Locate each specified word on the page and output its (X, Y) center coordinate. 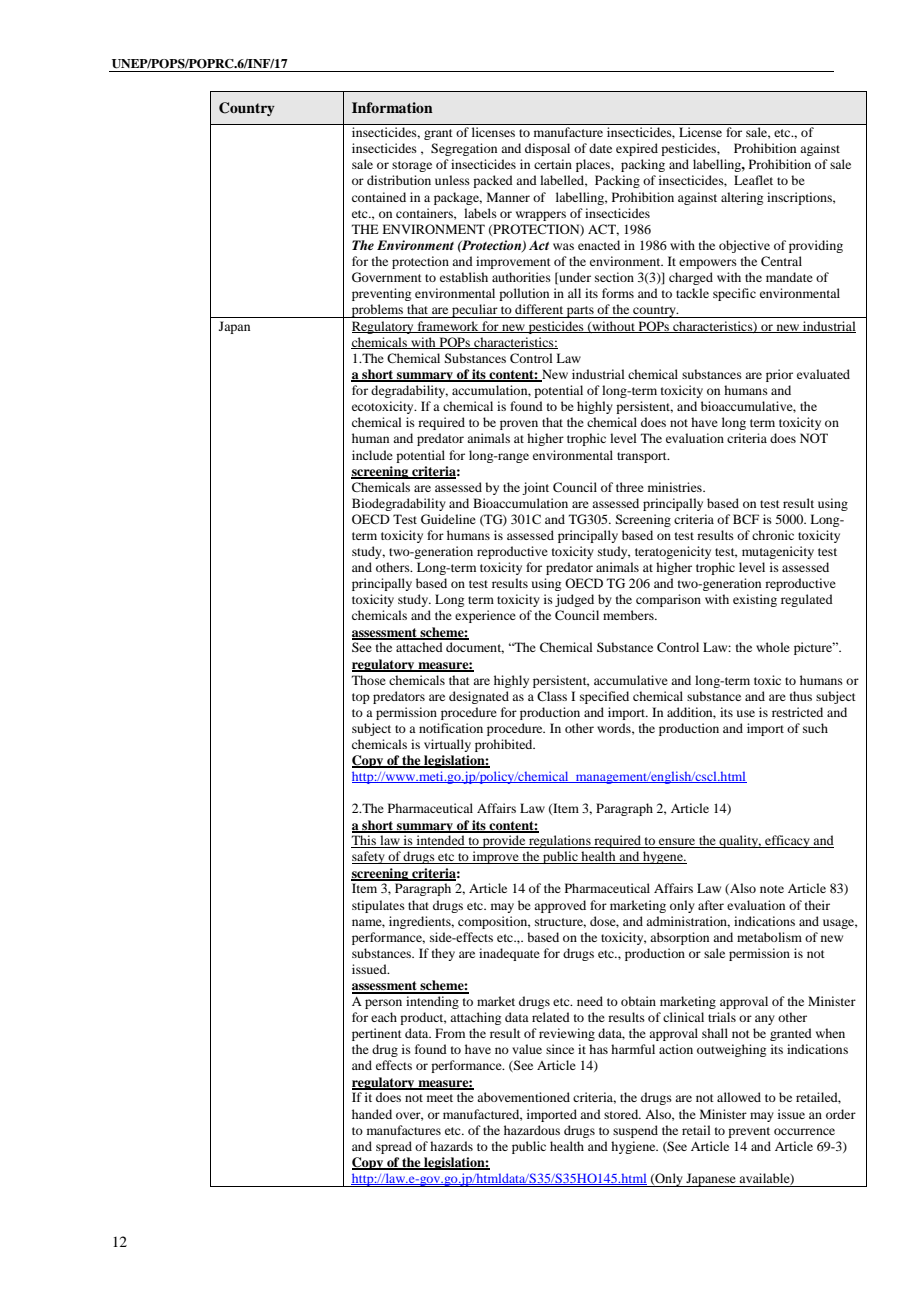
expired (637, 149)
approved (560, 906)
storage (412, 166)
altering (742, 198)
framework (448, 327)
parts (580, 312)
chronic (773, 535)
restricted (797, 712)
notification (451, 728)
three (630, 487)
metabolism (769, 937)
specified (604, 697)
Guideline (448, 519)
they (443, 954)
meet (440, 1098)
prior (779, 375)
